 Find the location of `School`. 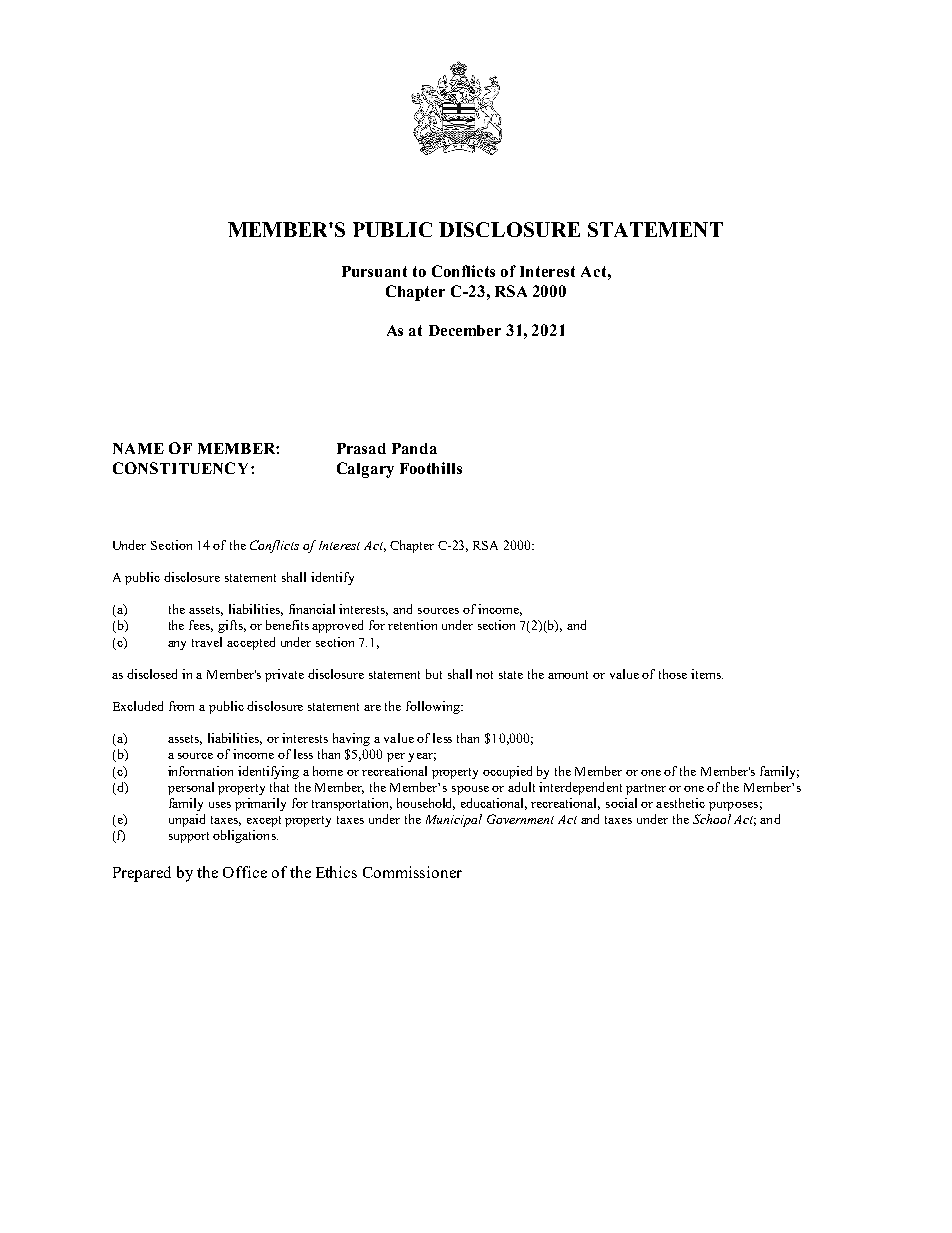

School is located at coordinates (712, 819).
